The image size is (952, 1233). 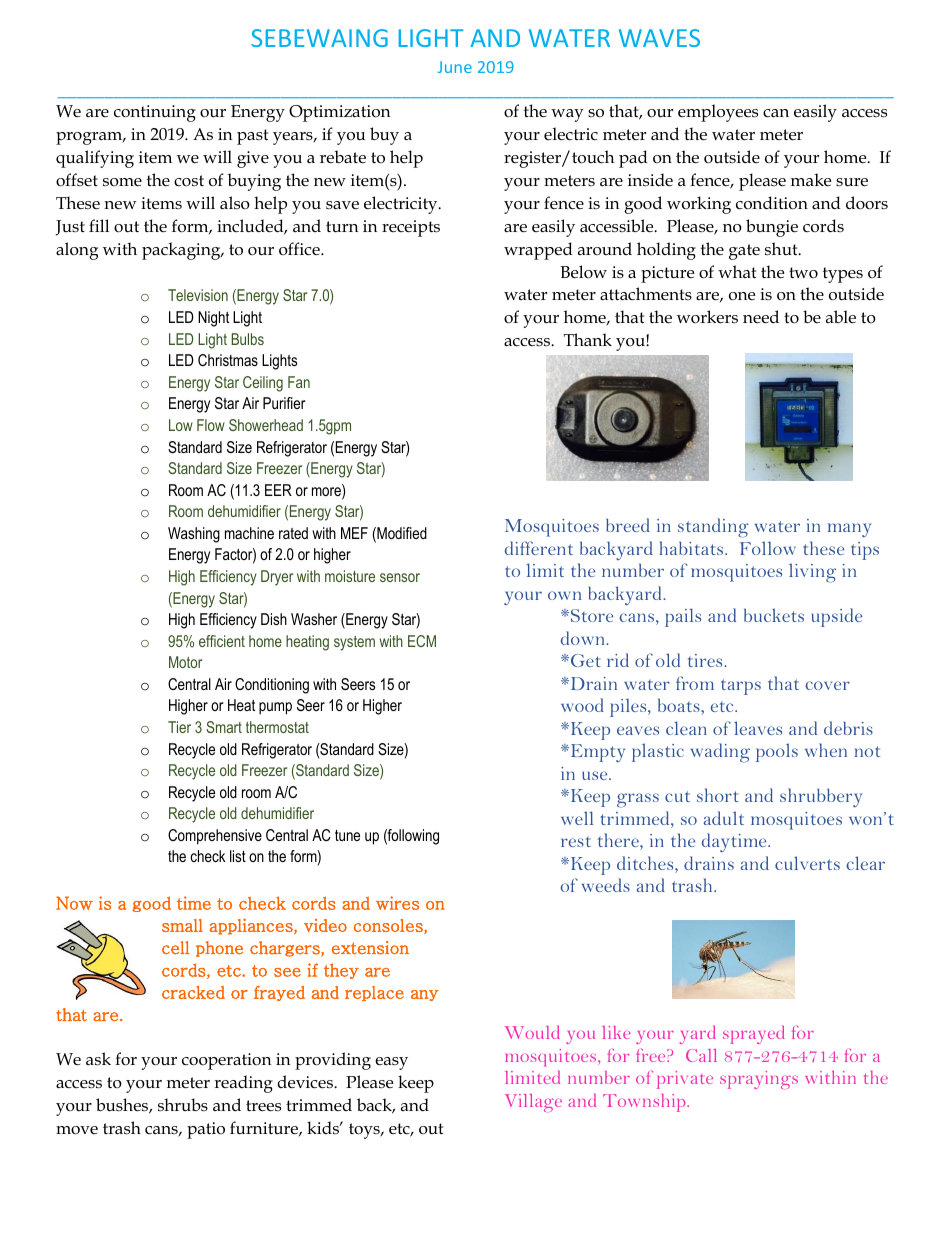 I want to click on June, so click(x=455, y=67).
